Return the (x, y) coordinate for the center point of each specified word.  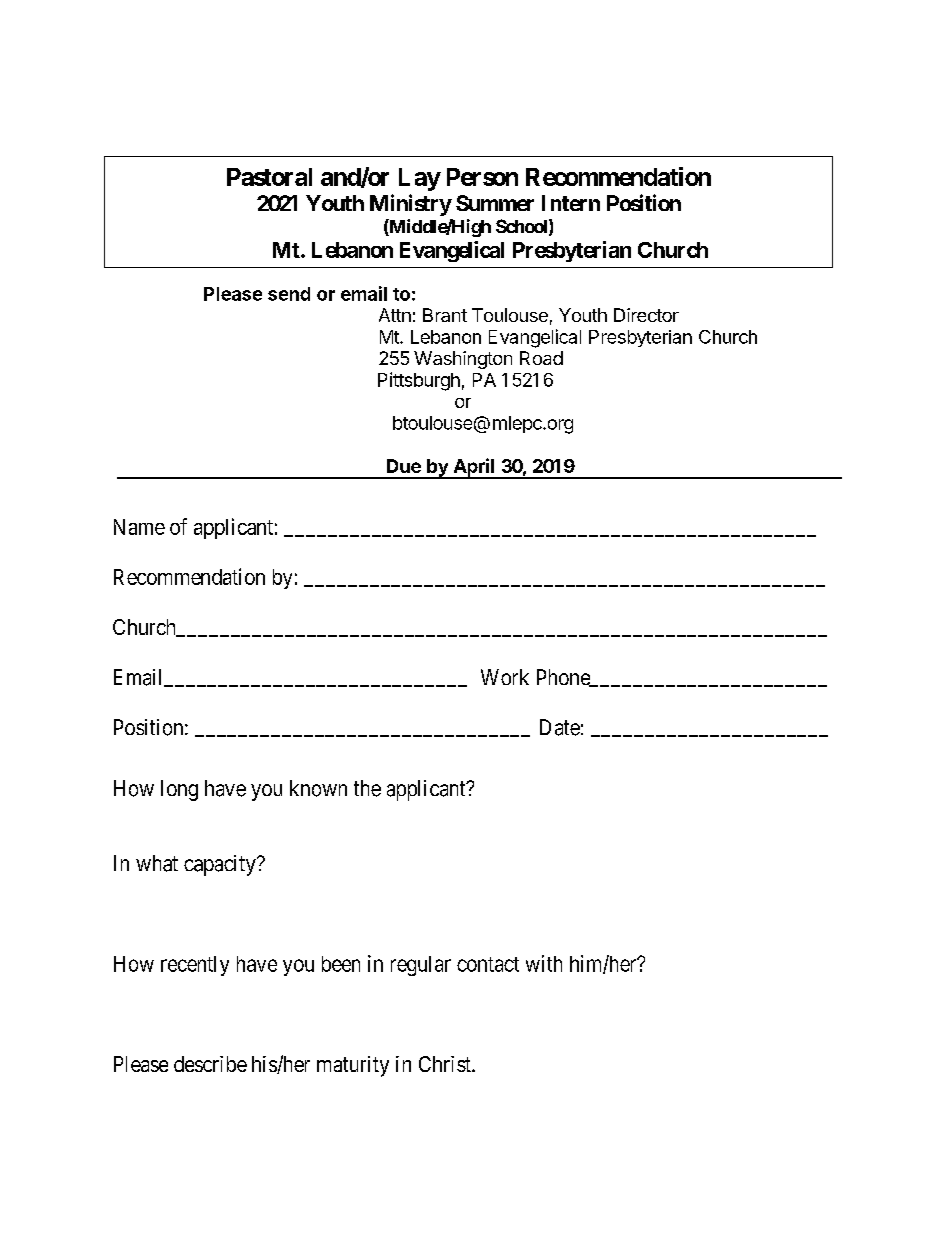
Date (560, 727)
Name (139, 527)
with (544, 963)
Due (404, 466)
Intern (571, 203)
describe (210, 1064)
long (179, 790)
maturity (353, 1066)
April (474, 468)
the (367, 788)
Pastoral (269, 177)
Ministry (411, 205)
